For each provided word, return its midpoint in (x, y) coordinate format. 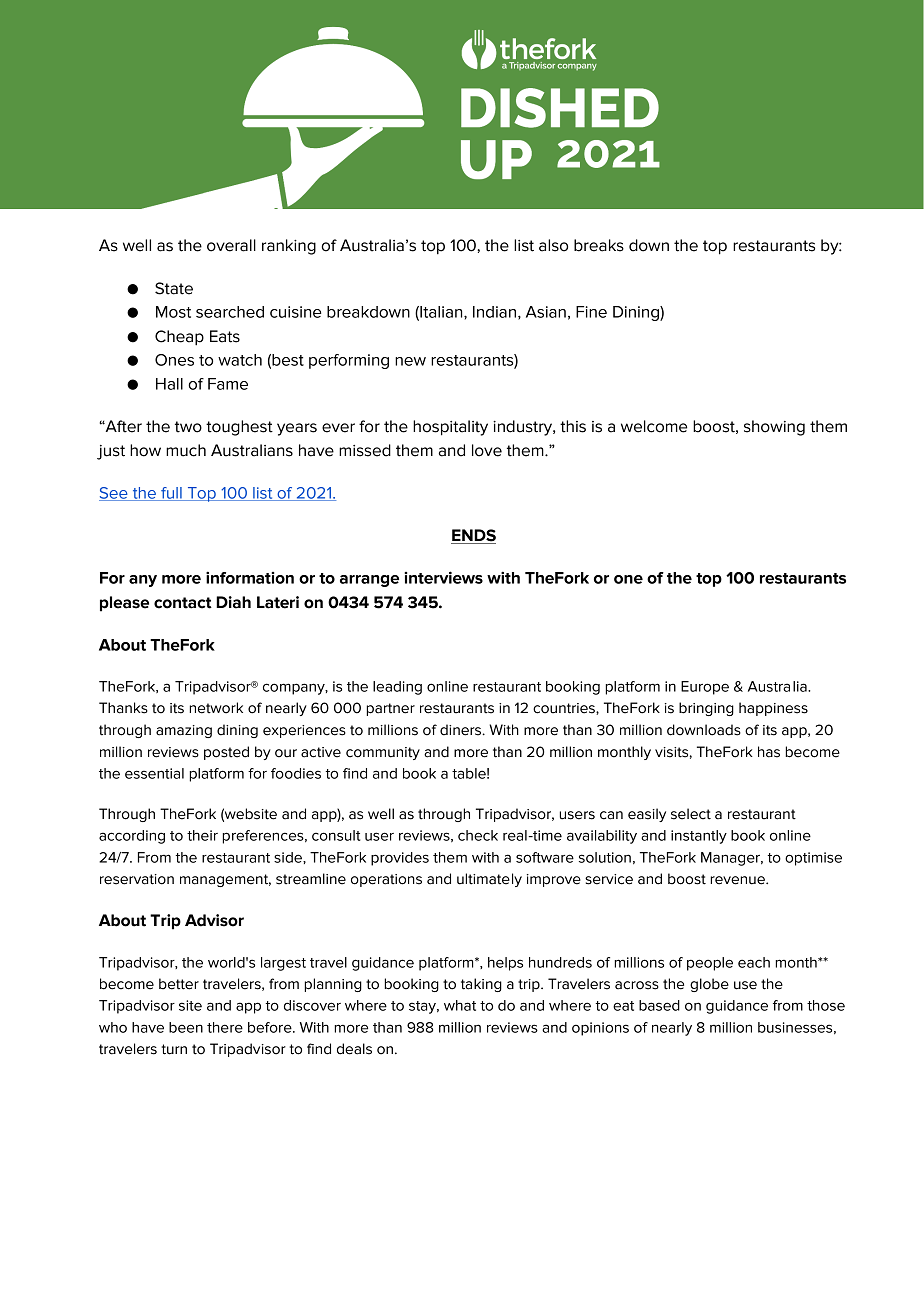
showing (774, 428)
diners (462, 730)
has (769, 752)
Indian (494, 312)
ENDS (473, 536)
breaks (599, 245)
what (460, 1005)
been (186, 1027)
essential (154, 773)
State (174, 288)
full (171, 494)
